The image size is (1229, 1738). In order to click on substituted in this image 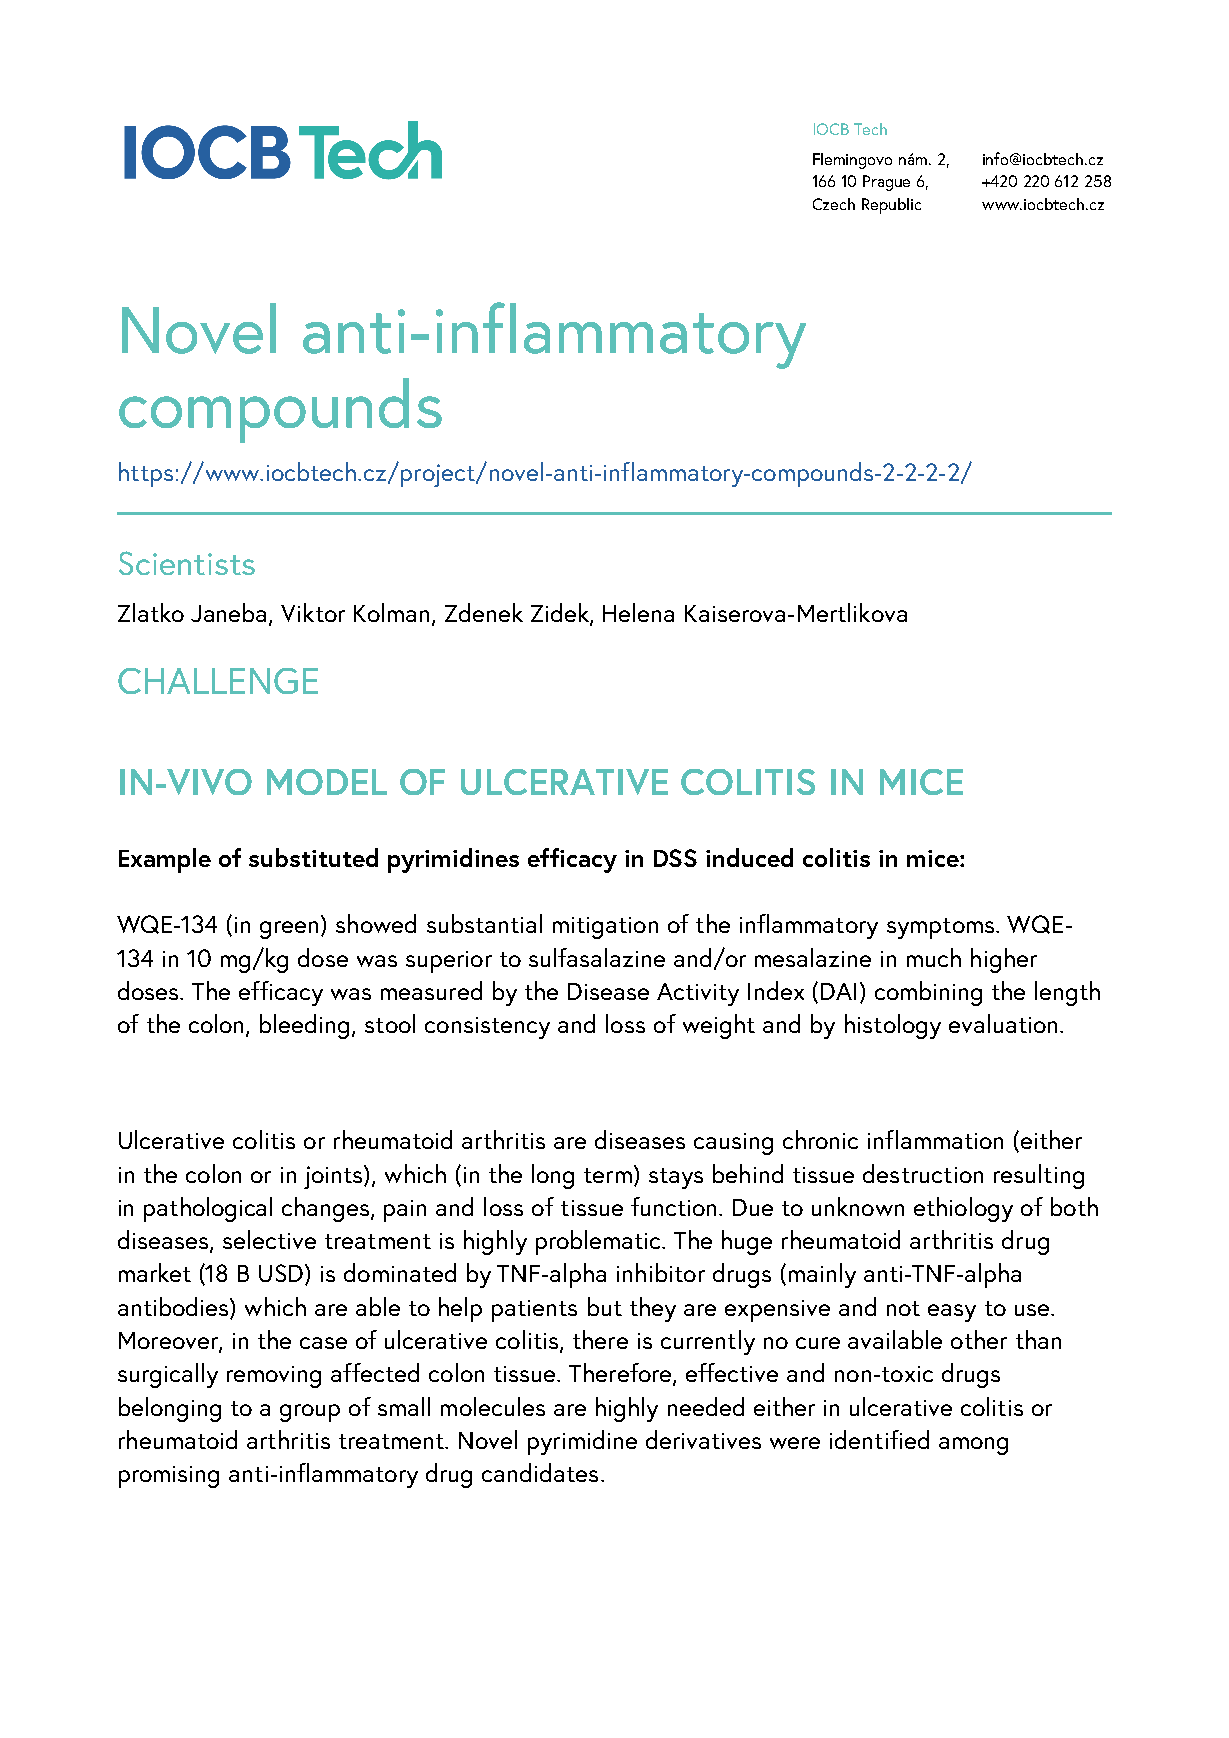, I will do `click(313, 857)`.
